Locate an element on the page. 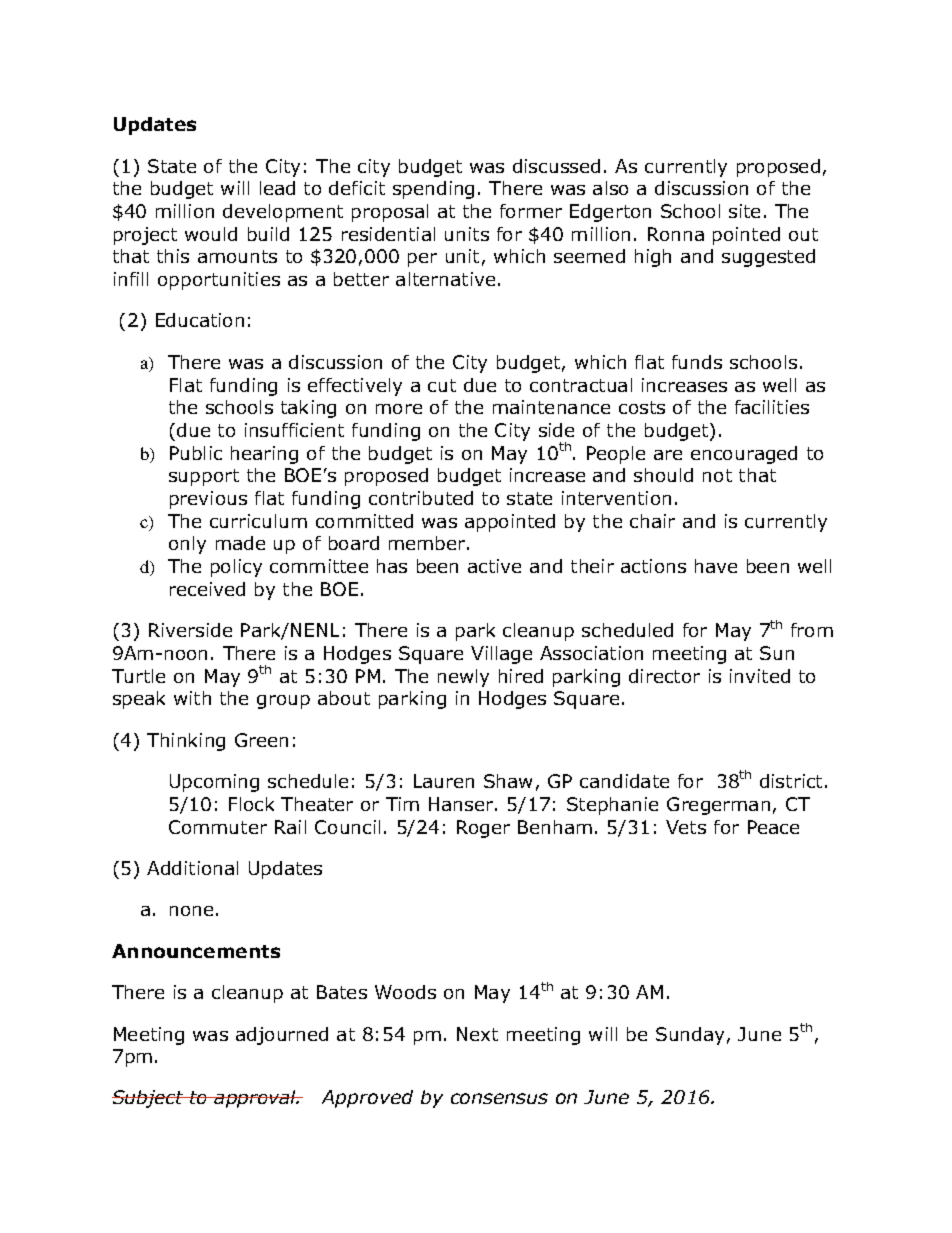 This image has width=952, height=1233. spending is located at coordinates (433, 190).
